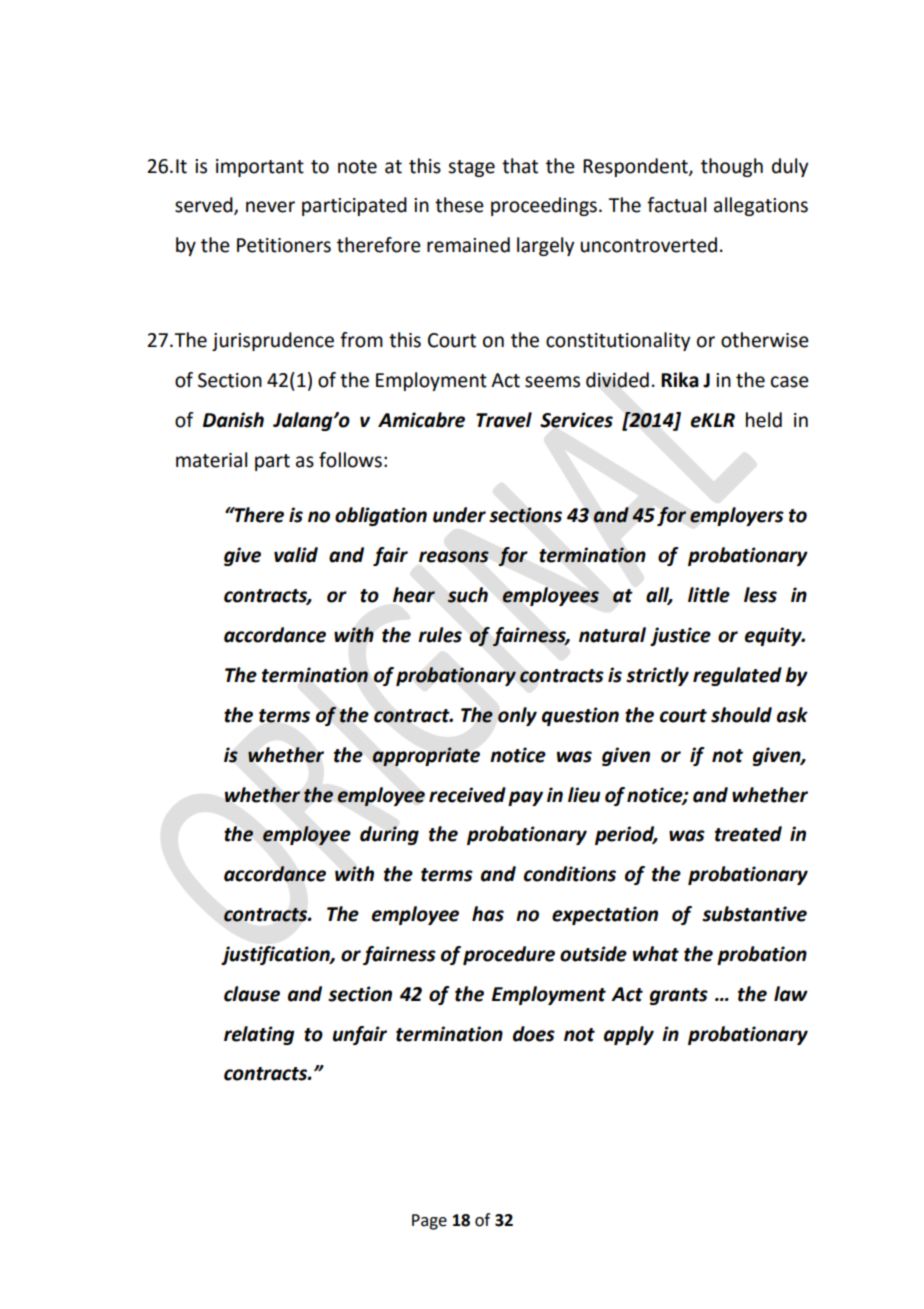 Image resolution: width=924 pixels, height=1309 pixels. I want to click on Danish, so click(233, 420).
